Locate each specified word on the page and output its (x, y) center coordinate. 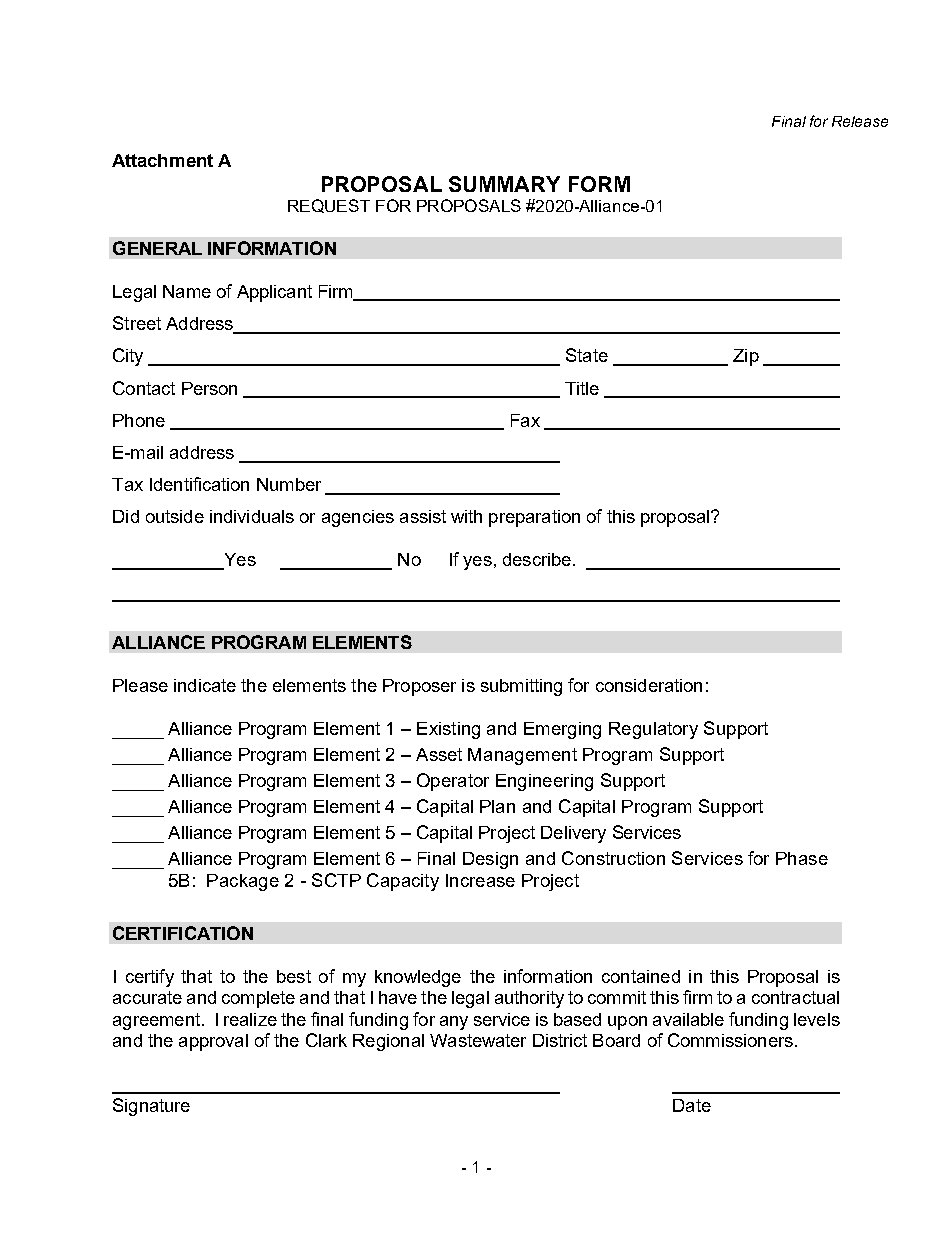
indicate (205, 685)
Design (490, 860)
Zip (746, 357)
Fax (525, 420)
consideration (649, 685)
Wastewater (478, 1040)
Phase (802, 858)
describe (537, 559)
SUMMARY (504, 184)
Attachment (162, 160)
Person (209, 388)
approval (213, 1042)
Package (243, 882)
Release (860, 121)
